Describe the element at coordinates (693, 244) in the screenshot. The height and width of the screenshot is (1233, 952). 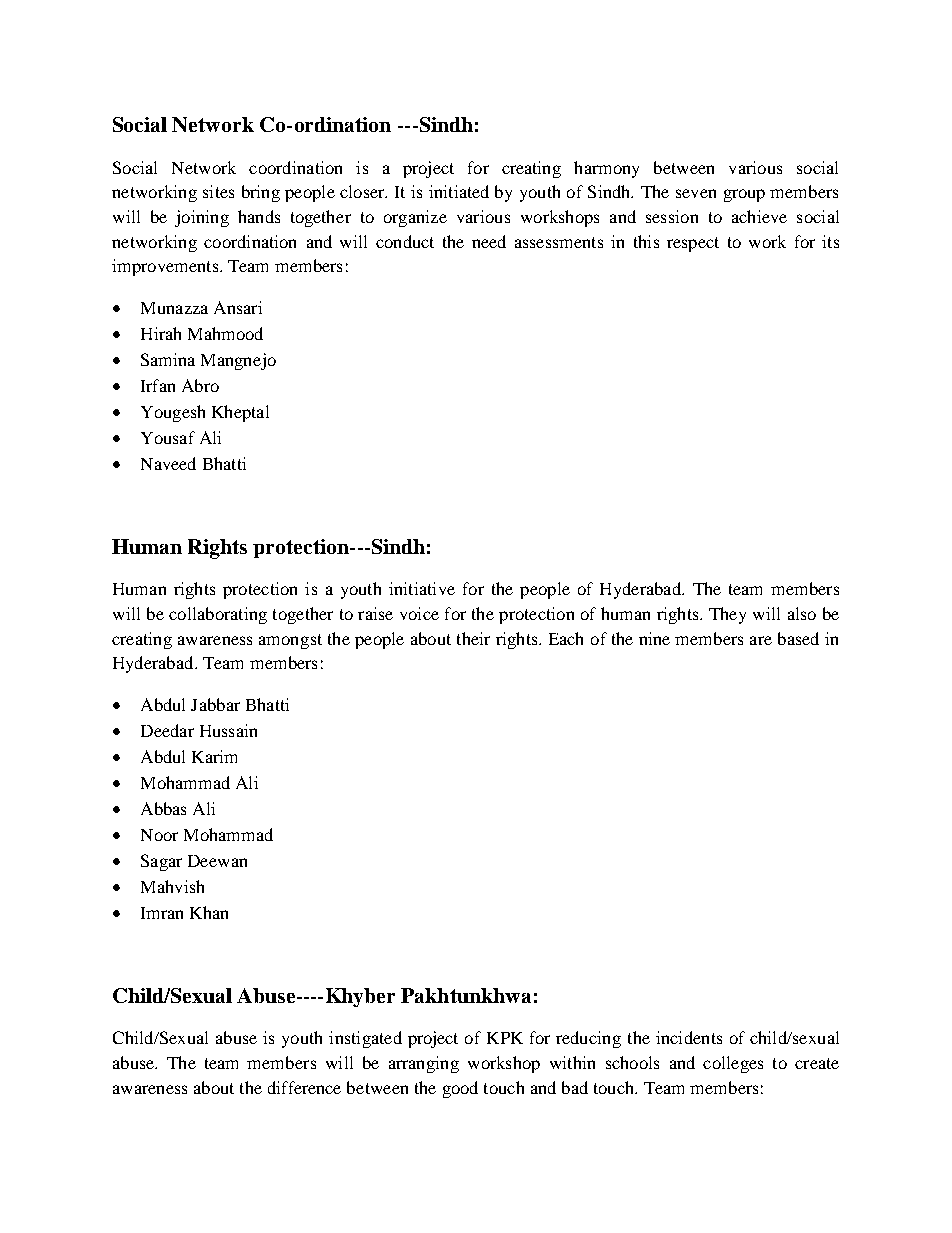
I see `respect` at that location.
